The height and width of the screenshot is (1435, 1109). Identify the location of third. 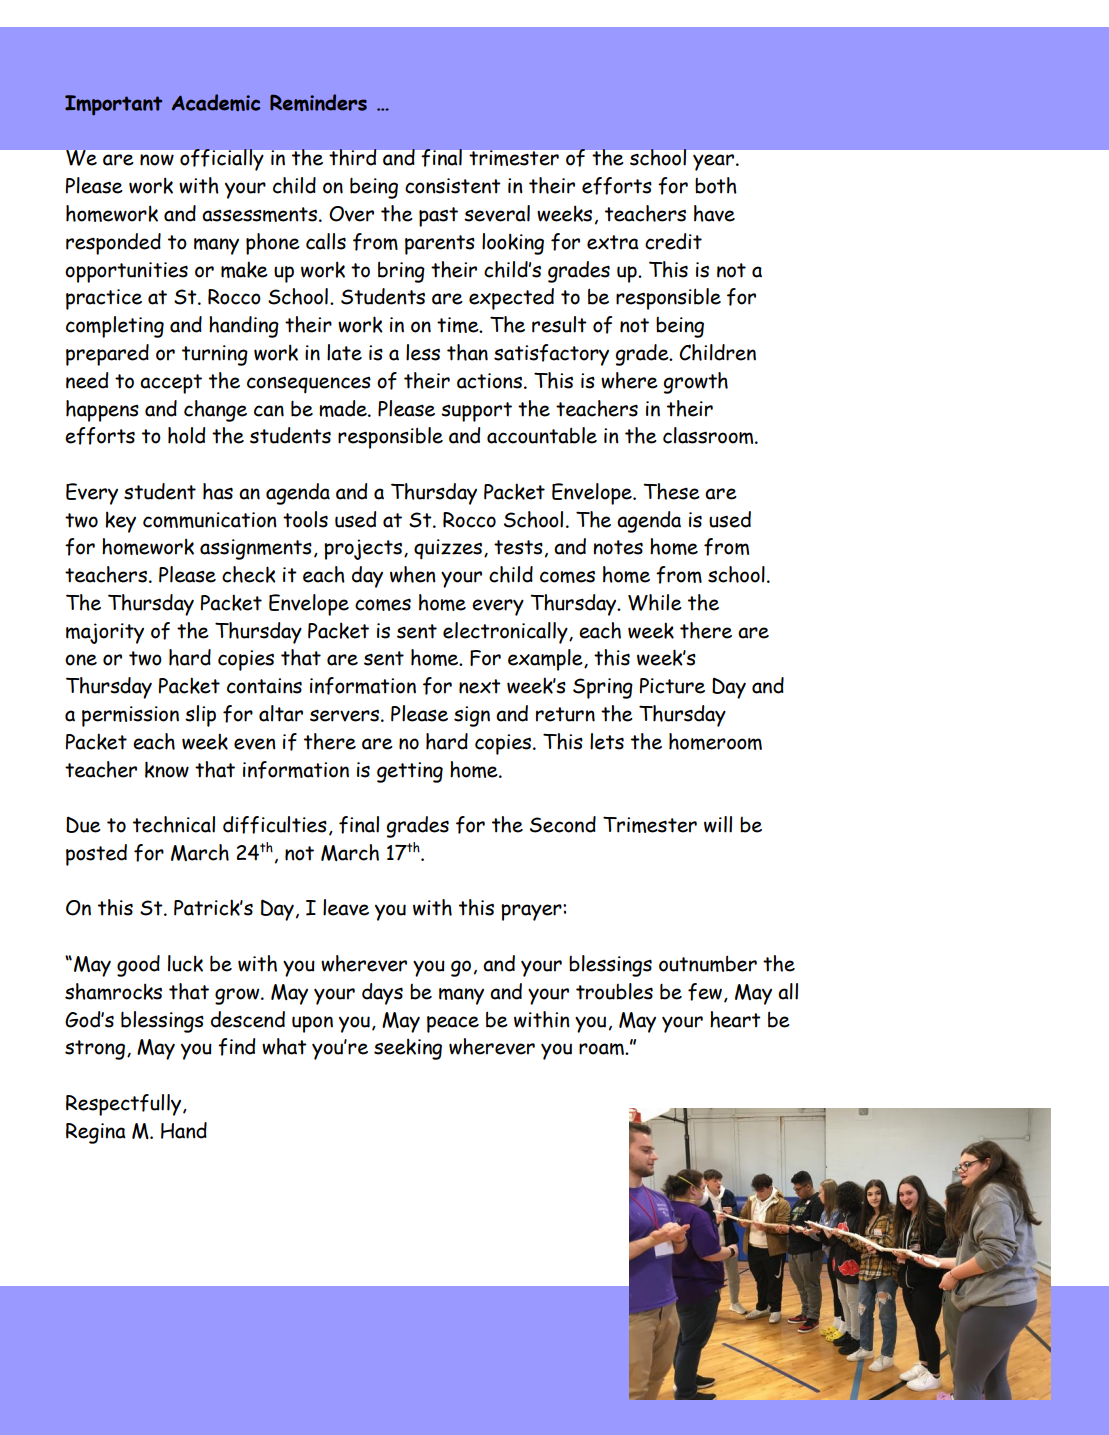
(353, 157).
